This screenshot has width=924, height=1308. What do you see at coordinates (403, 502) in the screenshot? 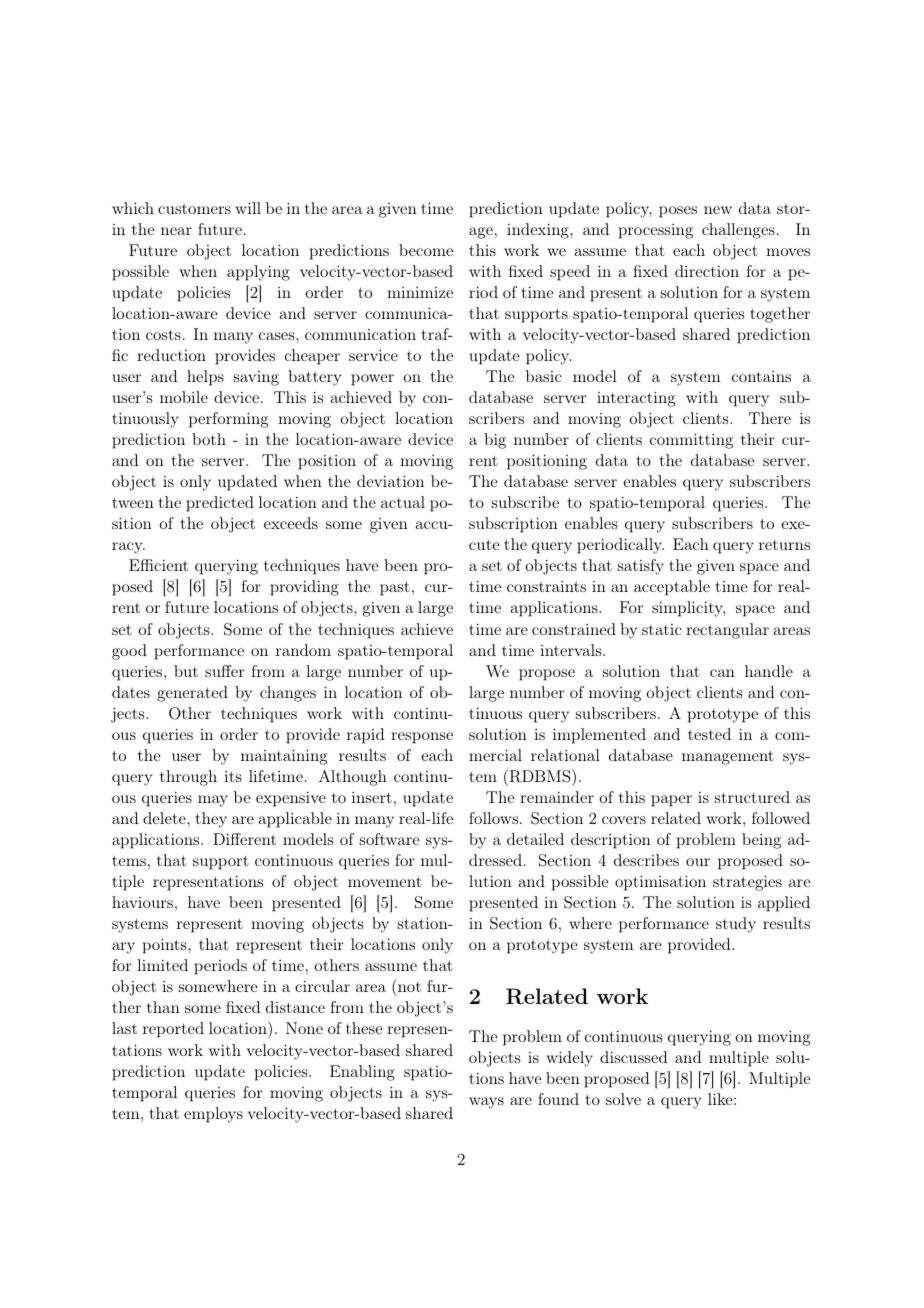
I see `actual` at bounding box center [403, 502].
